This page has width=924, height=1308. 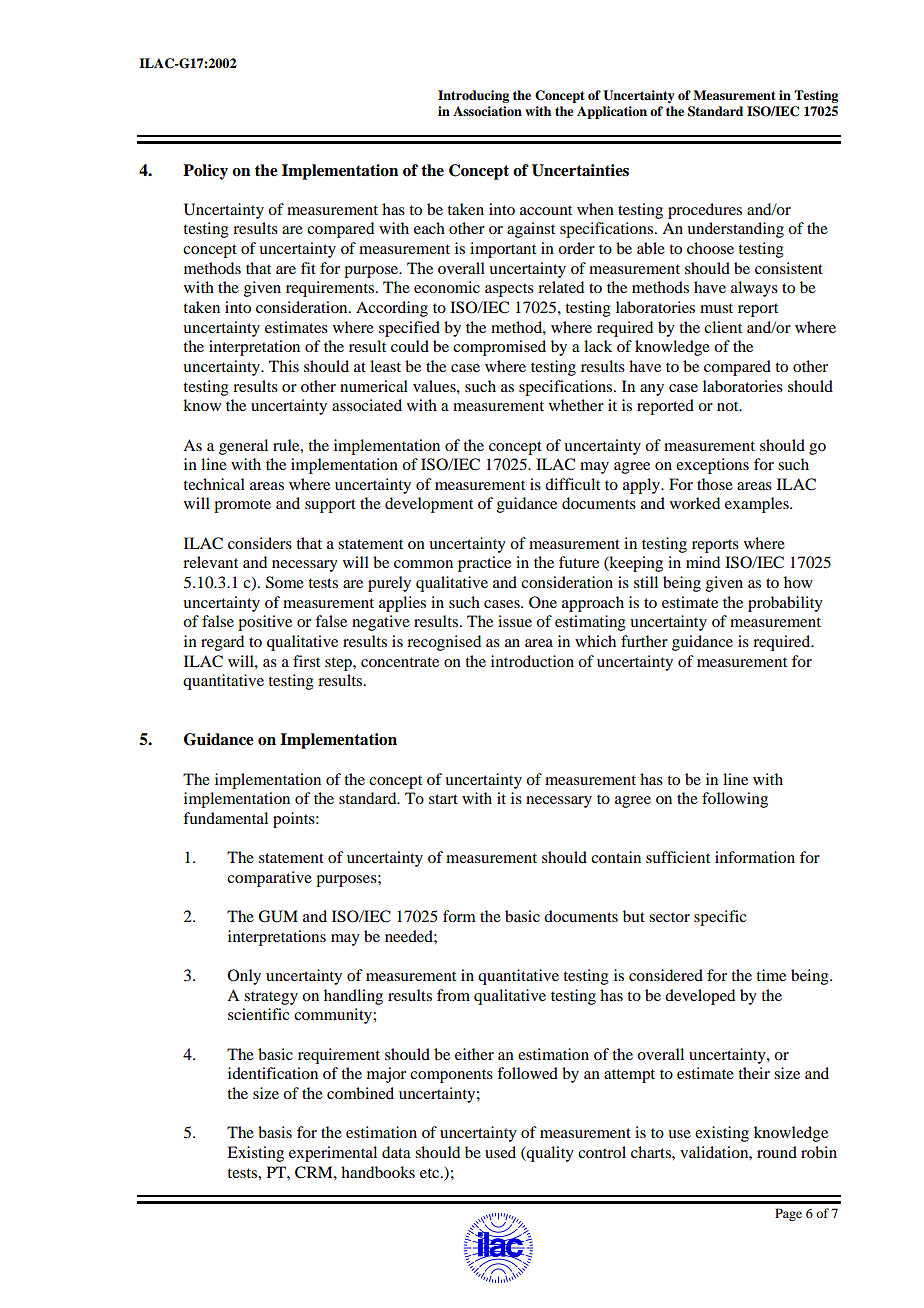 What do you see at coordinates (729, 406) in the page?
I see `not` at bounding box center [729, 406].
